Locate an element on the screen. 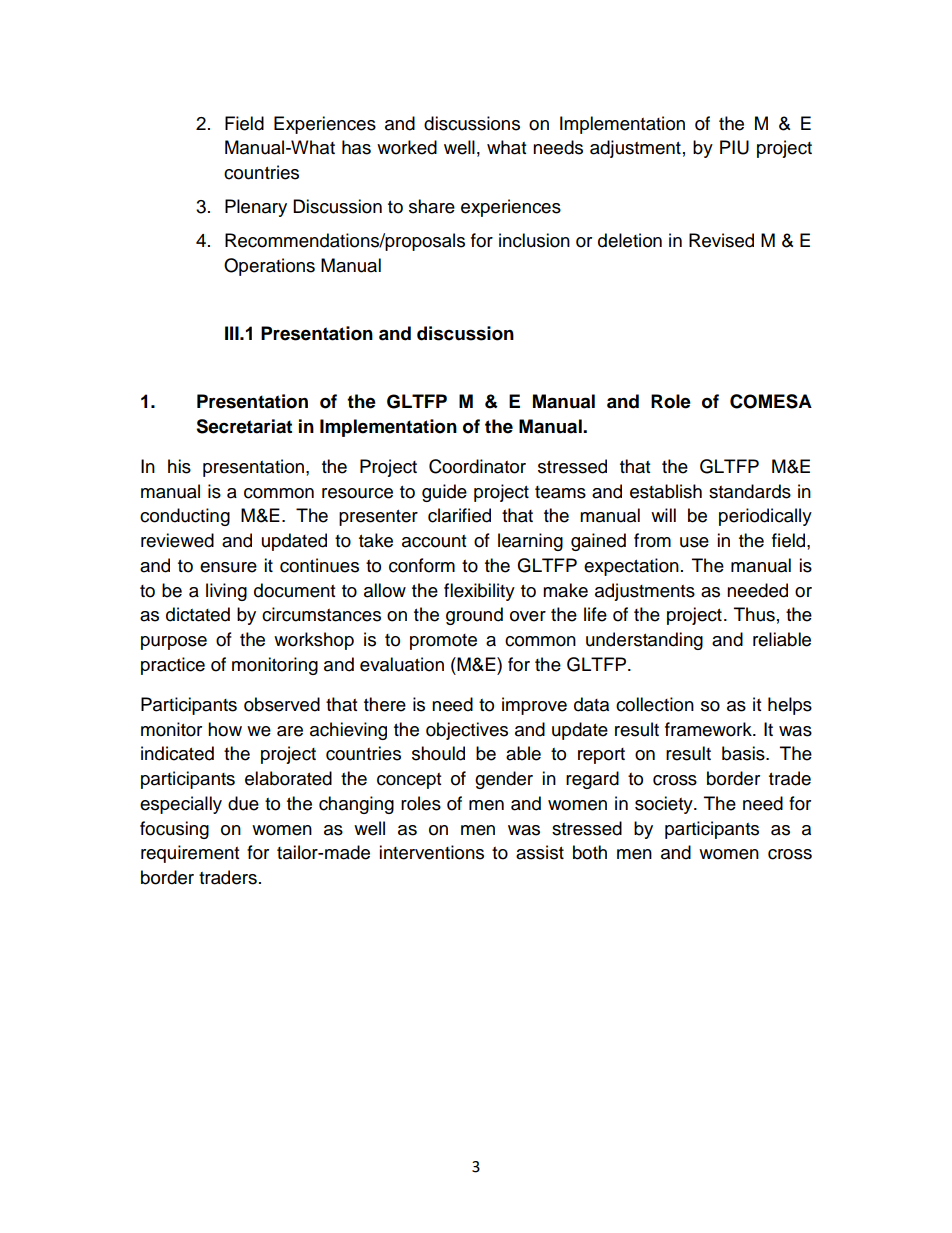  clarified is located at coordinates (459, 515).
